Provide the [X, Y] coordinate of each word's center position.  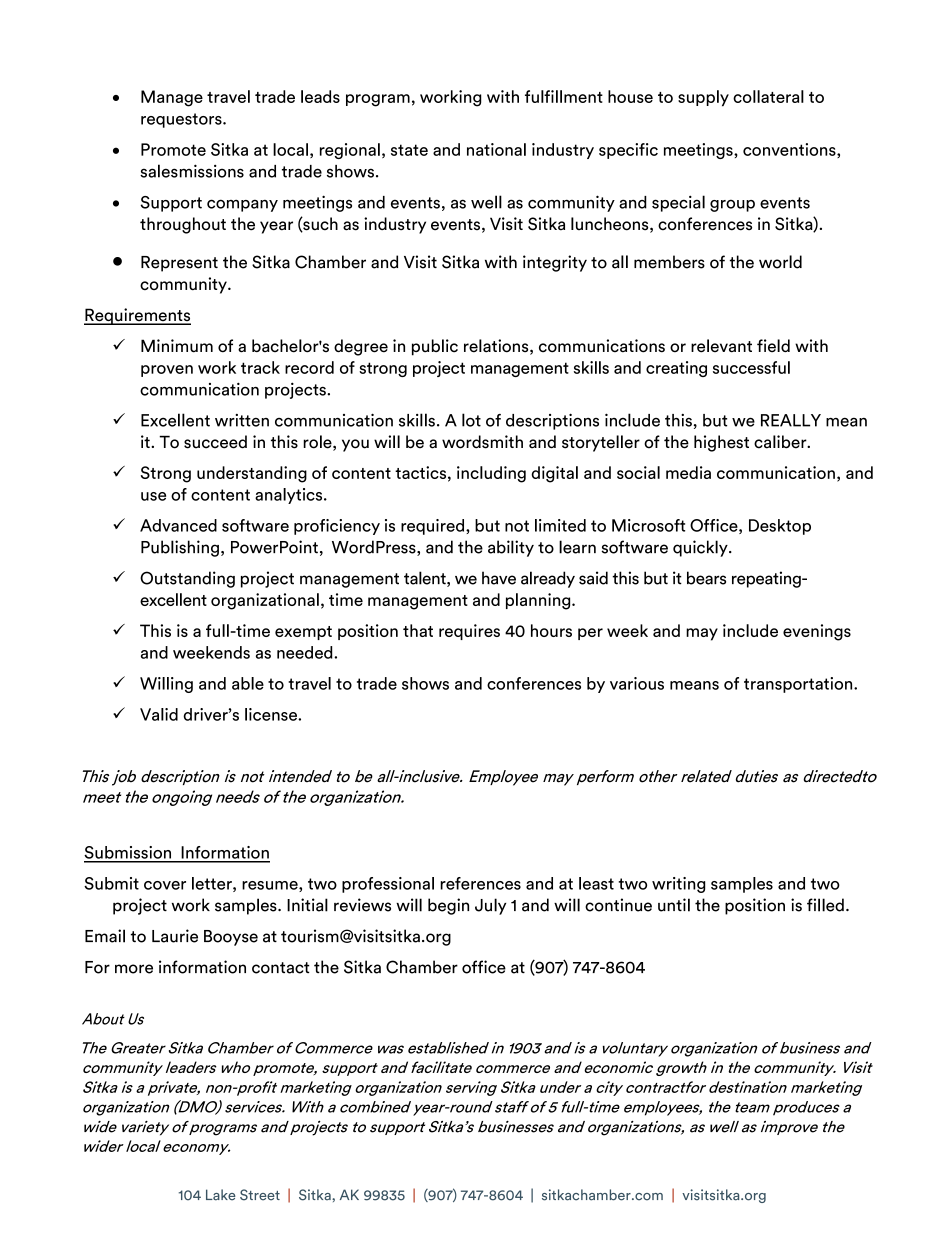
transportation [799, 685]
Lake [221, 1195]
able [248, 683]
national [496, 149]
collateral [768, 96]
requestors [182, 120]
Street [260, 1195]
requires [469, 632]
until [674, 905]
